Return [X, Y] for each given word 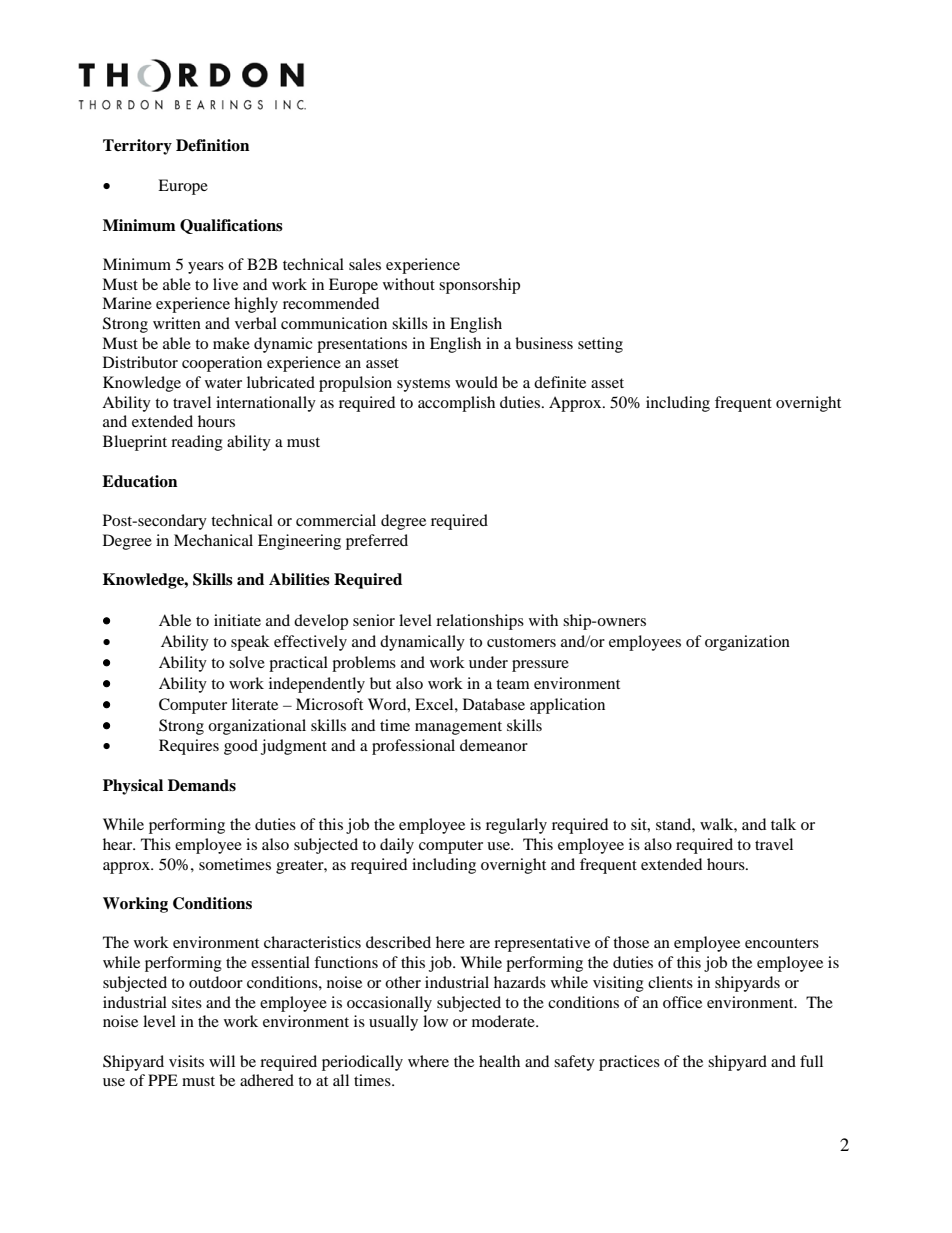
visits [186, 1061]
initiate [237, 620]
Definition [212, 145]
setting [600, 345]
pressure [540, 666]
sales [365, 264]
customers [521, 642]
